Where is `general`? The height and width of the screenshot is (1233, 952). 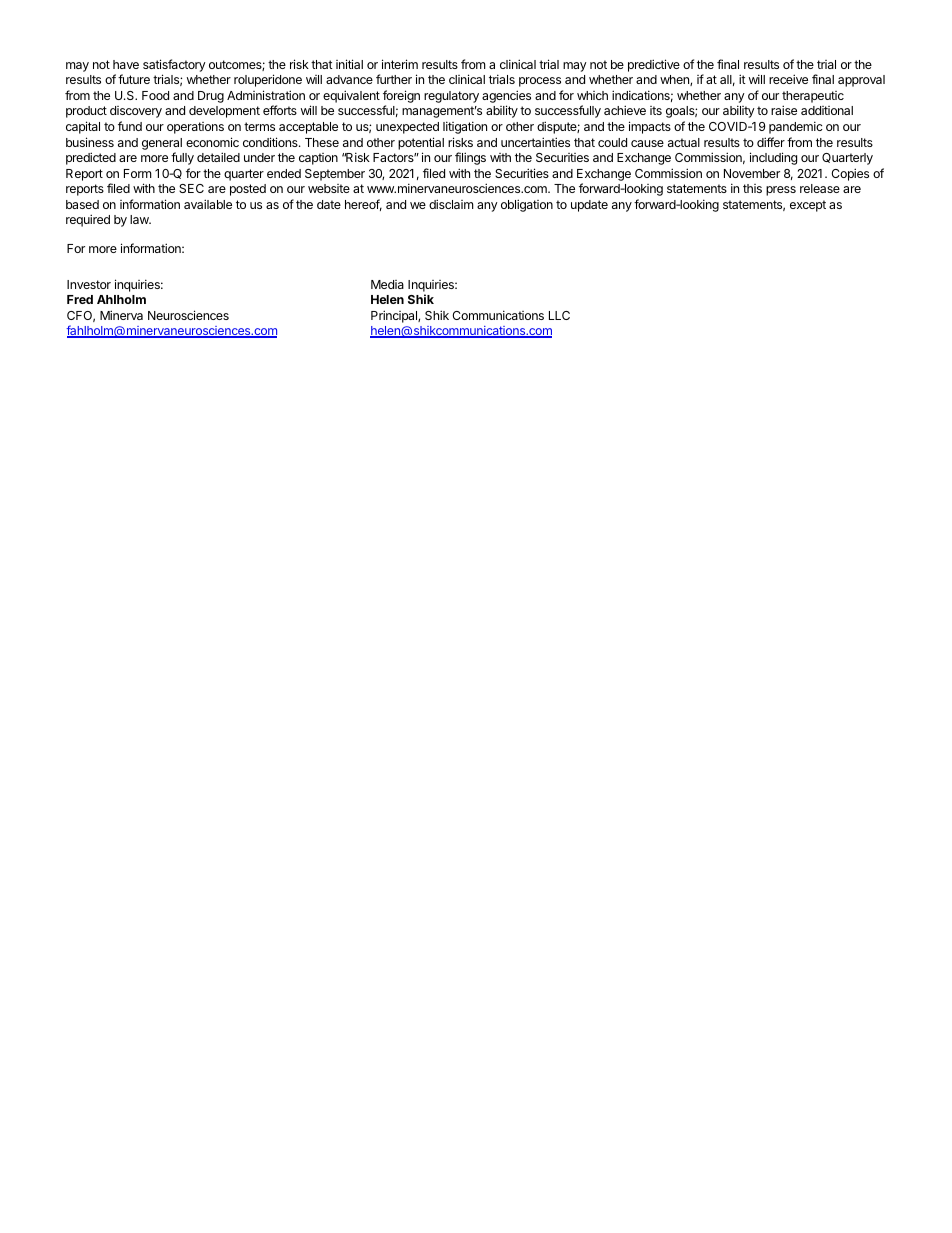 general is located at coordinates (162, 144).
